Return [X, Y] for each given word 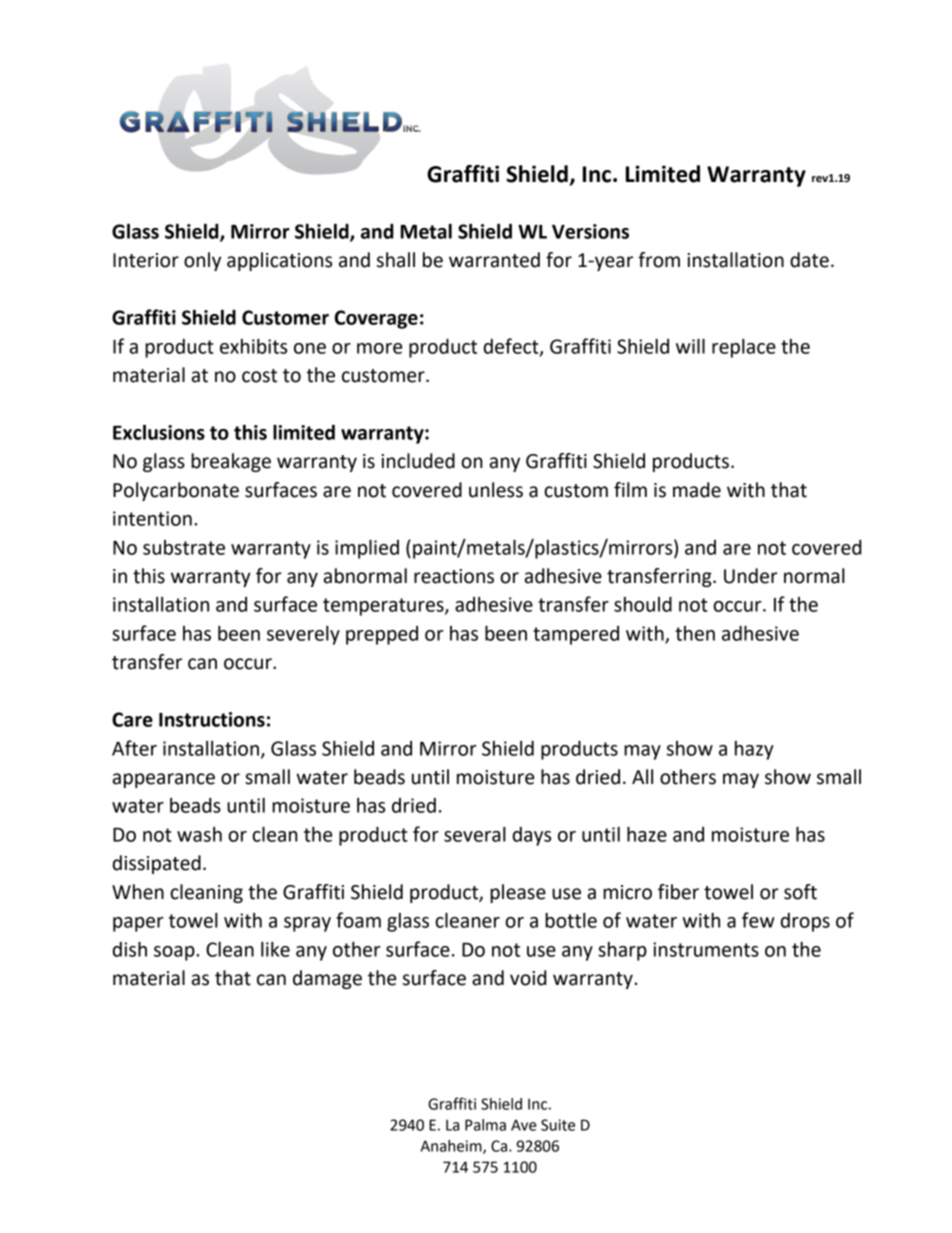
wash [199, 834]
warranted [494, 260]
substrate [184, 547]
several [475, 834]
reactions [454, 576]
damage [327, 979]
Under [751, 576]
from [659, 260]
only [202, 261]
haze [647, 834]
